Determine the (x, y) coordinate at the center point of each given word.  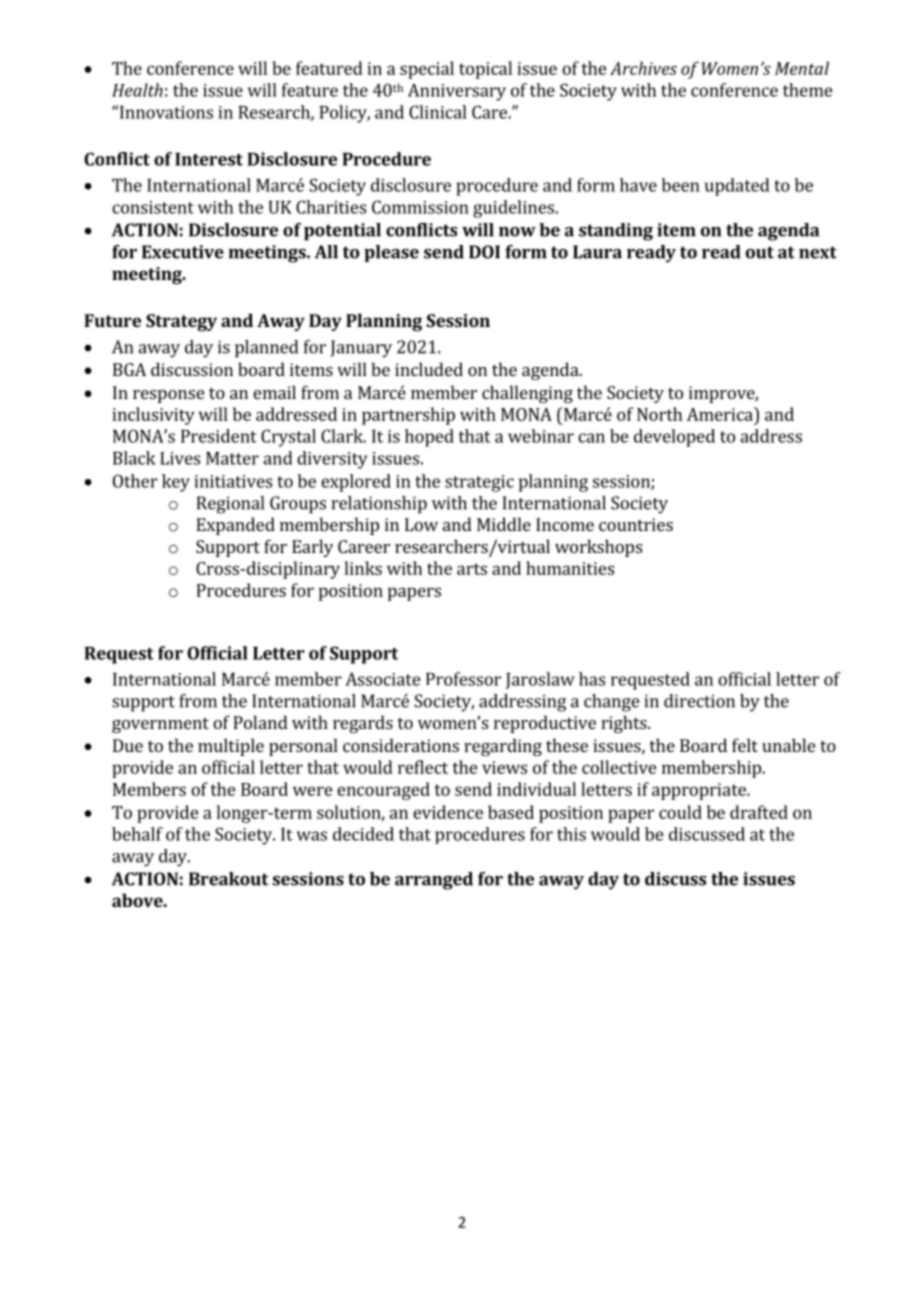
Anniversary (457, 92)
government (160, 725)
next (818, 252)
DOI (484, 252)
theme (808, 90)
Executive (183, 252)
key (176, 483)
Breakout (228, 879)
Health (137, 90)
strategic (479, 483)
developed (674, 438)
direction (699, 701)
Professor (463, 679)
